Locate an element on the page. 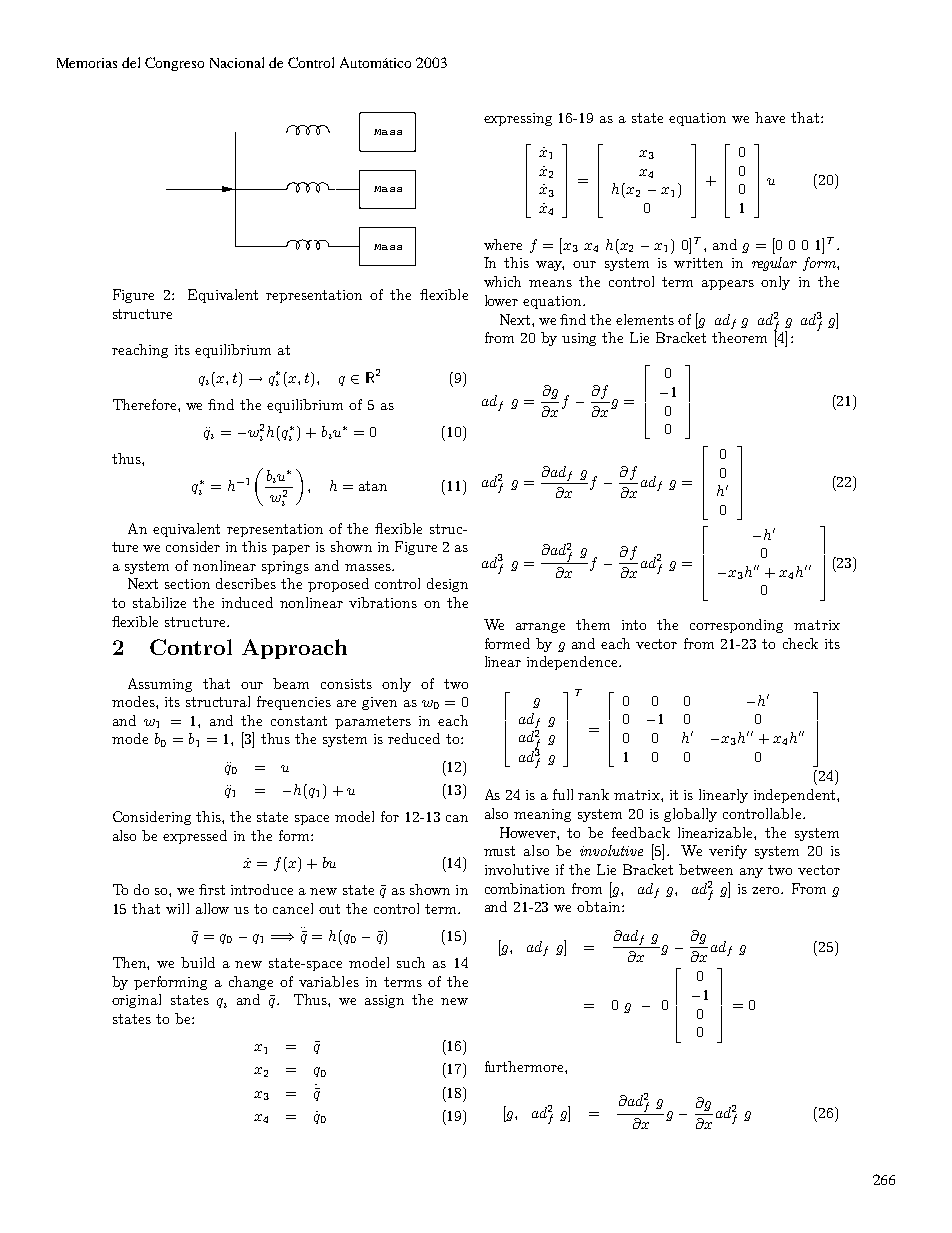 This page has width=952, height=1233. section is located at coordinates (187, 584).
